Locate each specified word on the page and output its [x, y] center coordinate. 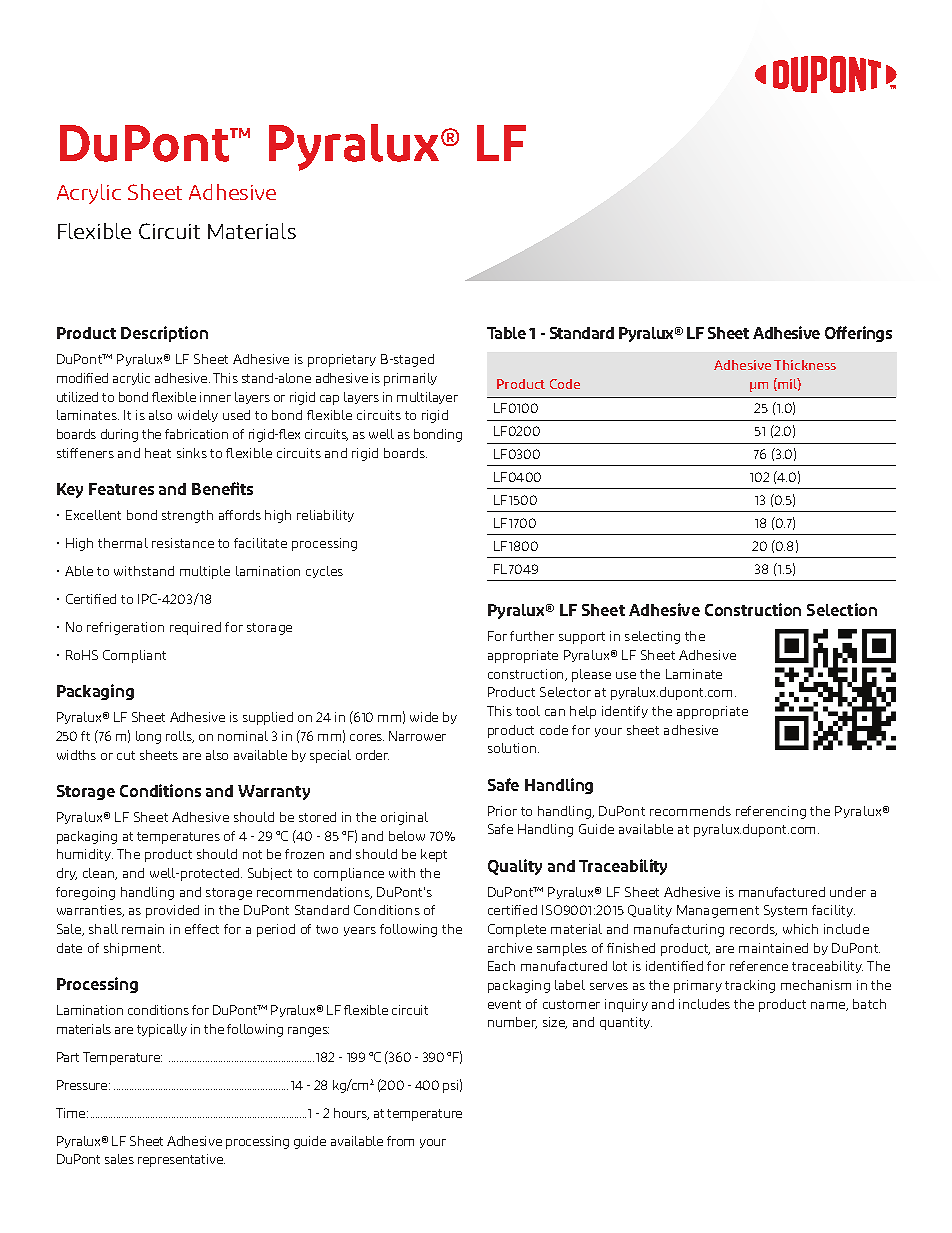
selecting [652, 637]
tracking [750, 986]
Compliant [134, 656]
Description [164, 334]
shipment [134, 949]
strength [187, 516]
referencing [771, 812]
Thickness [805, 365]
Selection [842, 609]
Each [501, 966]
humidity [85, 855]
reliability [325, 516]
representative [181, 1160]
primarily [410, 379]
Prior [502, 811]
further [532, 636]
